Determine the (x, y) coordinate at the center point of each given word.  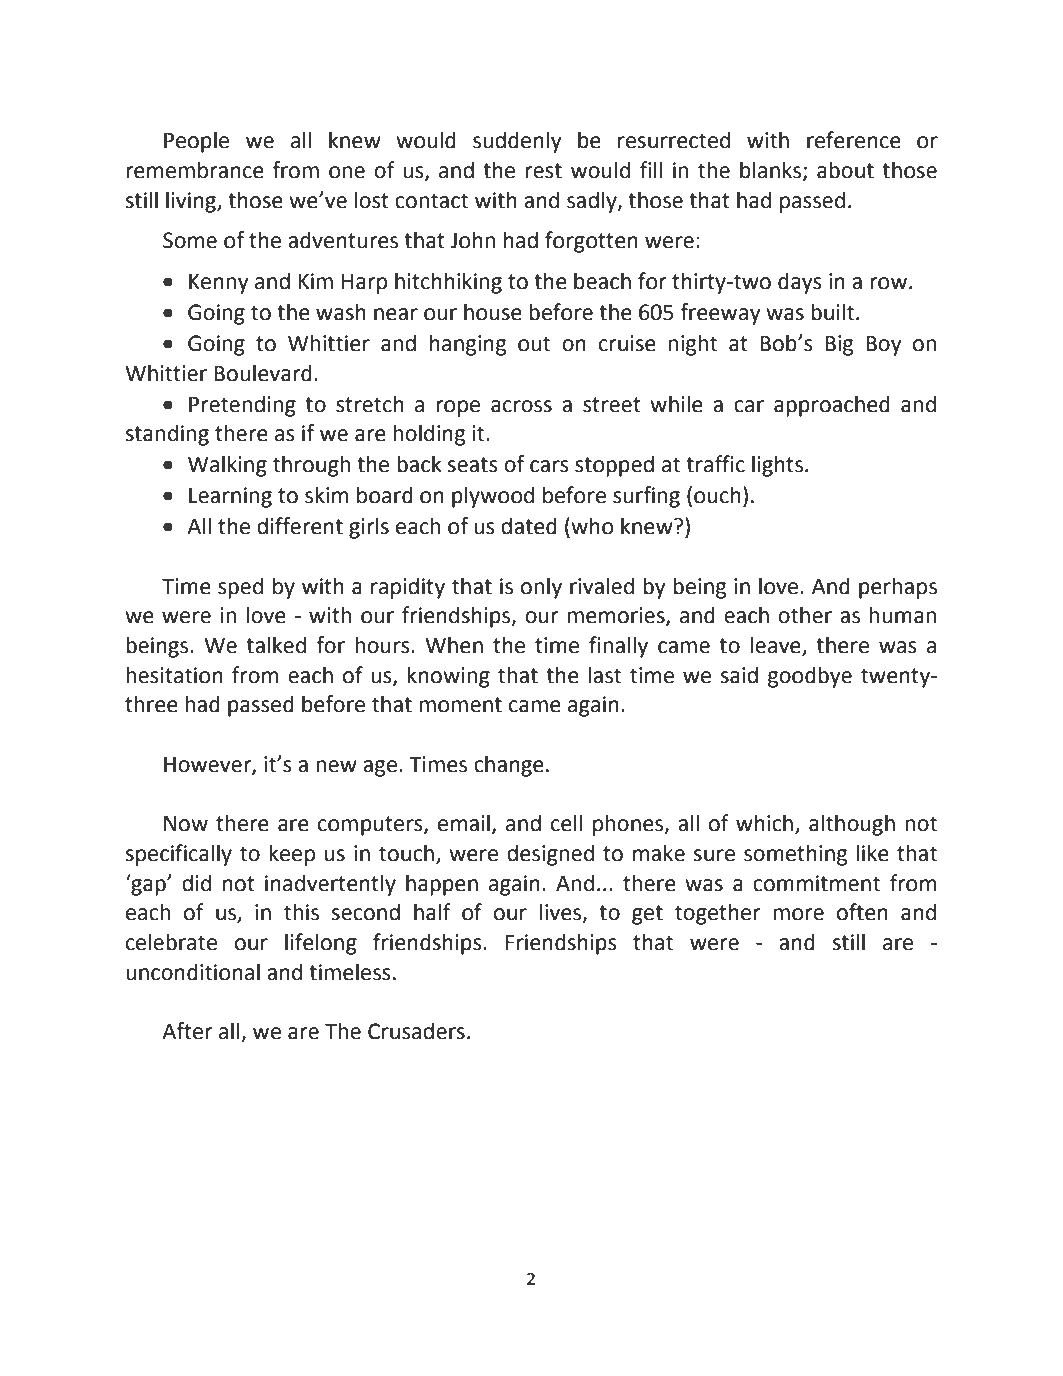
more (798, 914)
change (509, 766)
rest (543, 171)
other (805, 615)
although (852, 825)
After (187, 1031)
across (521, 406)
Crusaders (416, 1031)
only (541, 588)
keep (292, 855)
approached (832, 406)
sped (240, 588)
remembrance (195, 170)
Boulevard (263, 373)
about (845, 170)
